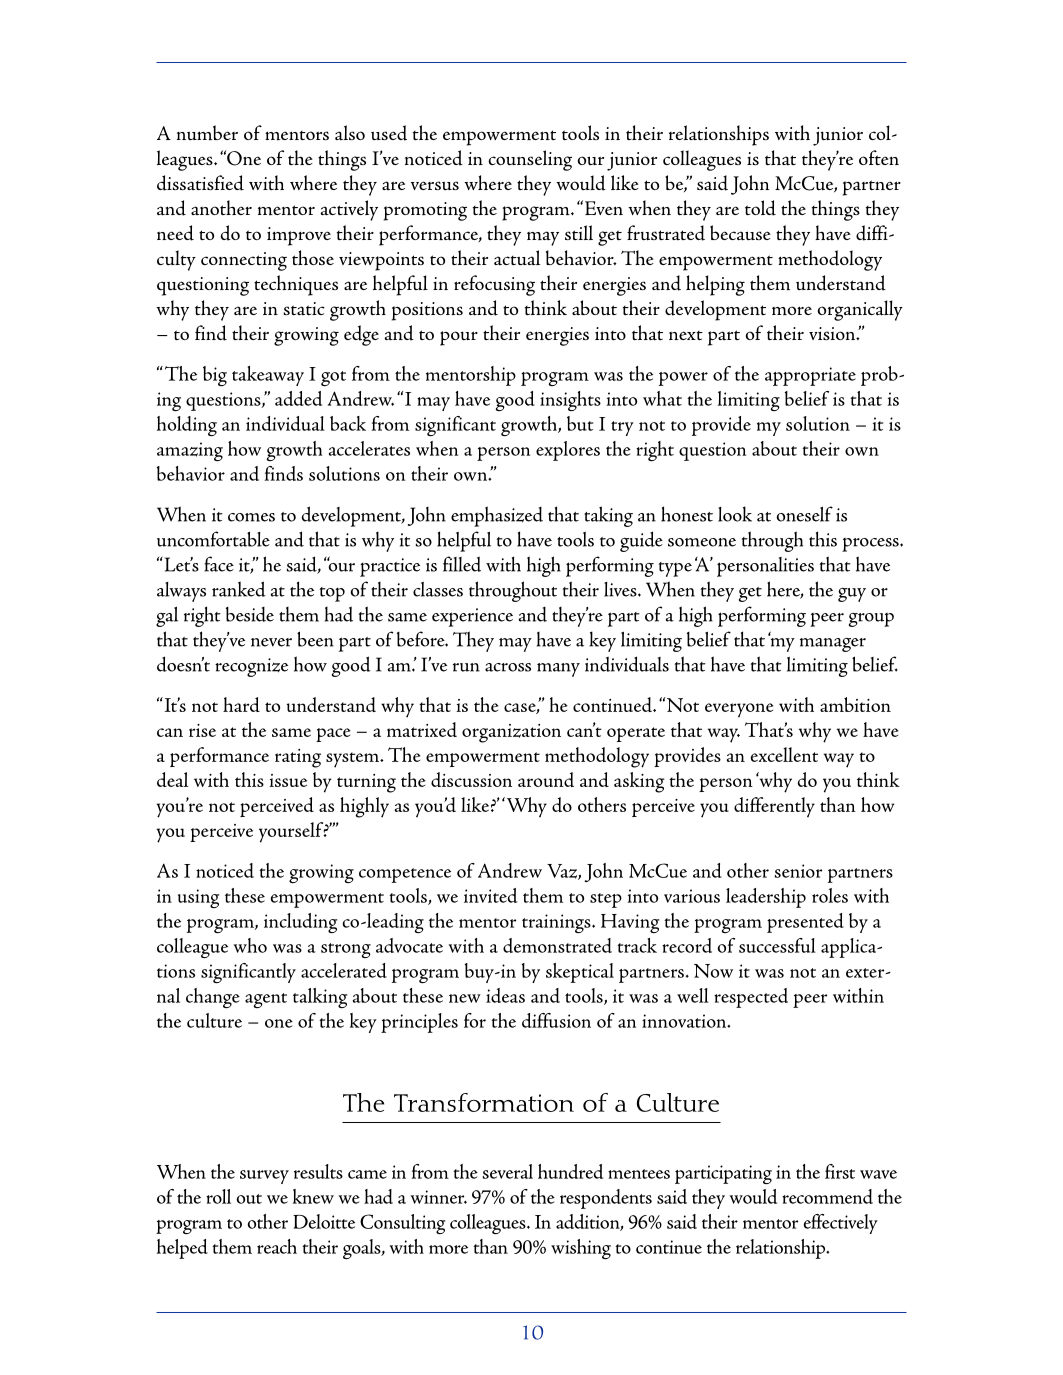  Describe the element at coordinates (508, 667) in the screenshot. I see `across` at that location.
